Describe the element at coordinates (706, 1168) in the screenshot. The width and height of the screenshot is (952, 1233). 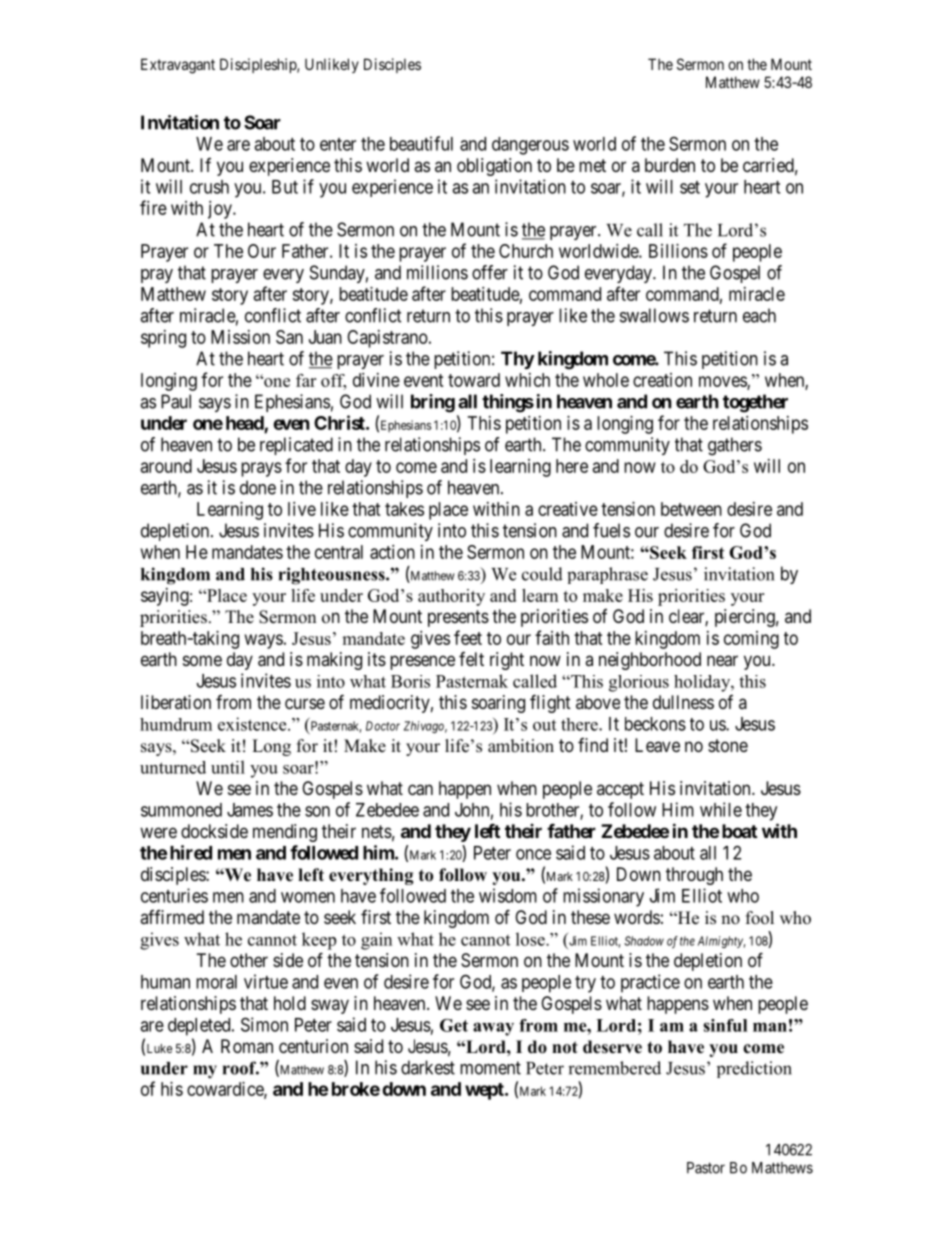
I see `Pastor` at that location.
